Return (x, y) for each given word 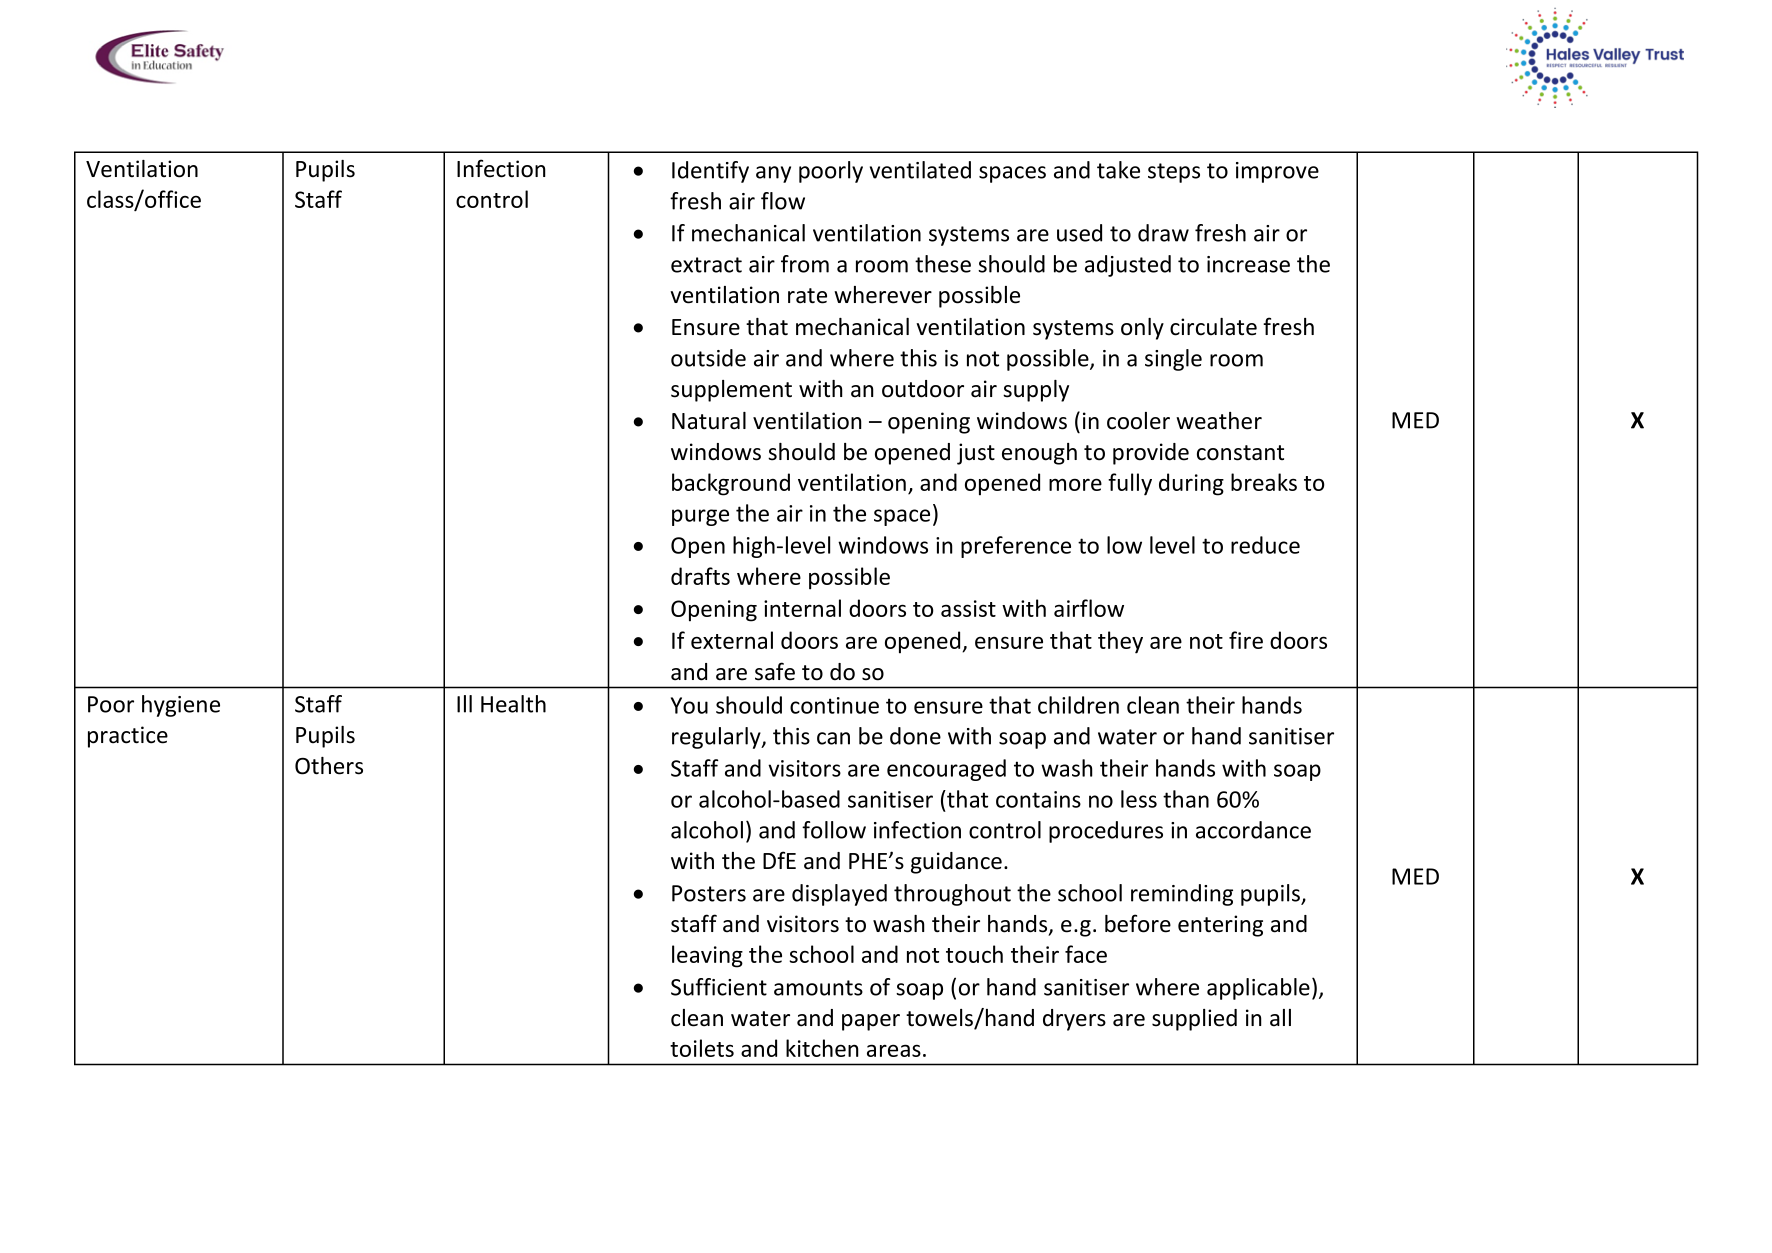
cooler (1138, 421)
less (1139, 799)
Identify (710, 172)
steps (1174, 173)
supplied (1194, 1020)
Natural (709, 421)
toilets (702, 1048)
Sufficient (719, 987)
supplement (731, 391)
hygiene (181, 706)
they (1120, 642)
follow (834, 830)
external (732, 640)
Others (329, 766)
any (773, 174)
